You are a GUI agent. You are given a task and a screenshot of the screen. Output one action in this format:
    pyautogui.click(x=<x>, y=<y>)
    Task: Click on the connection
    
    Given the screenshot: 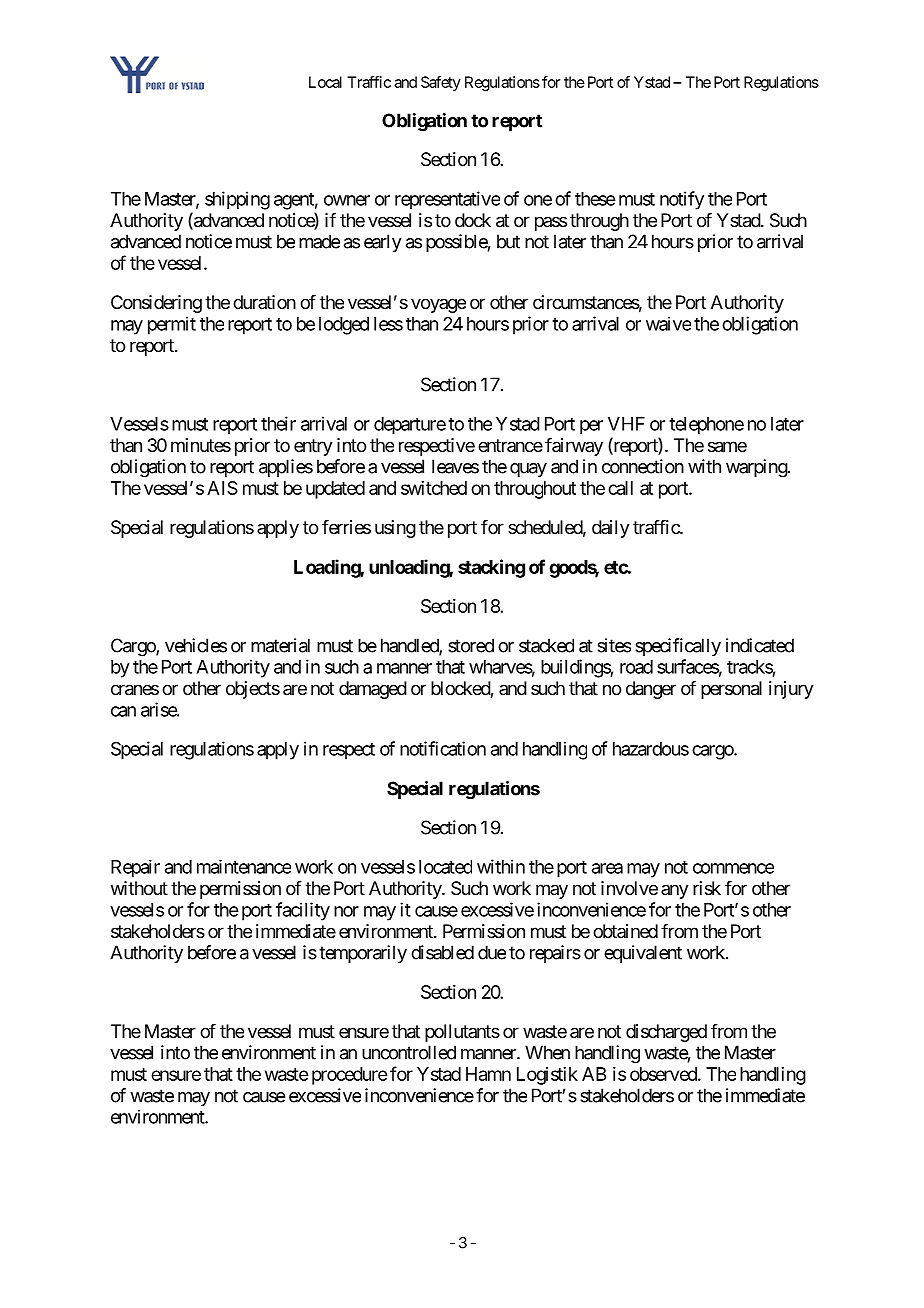 What is the action you would take?
    pyautogui.click(x=643, y=466)
